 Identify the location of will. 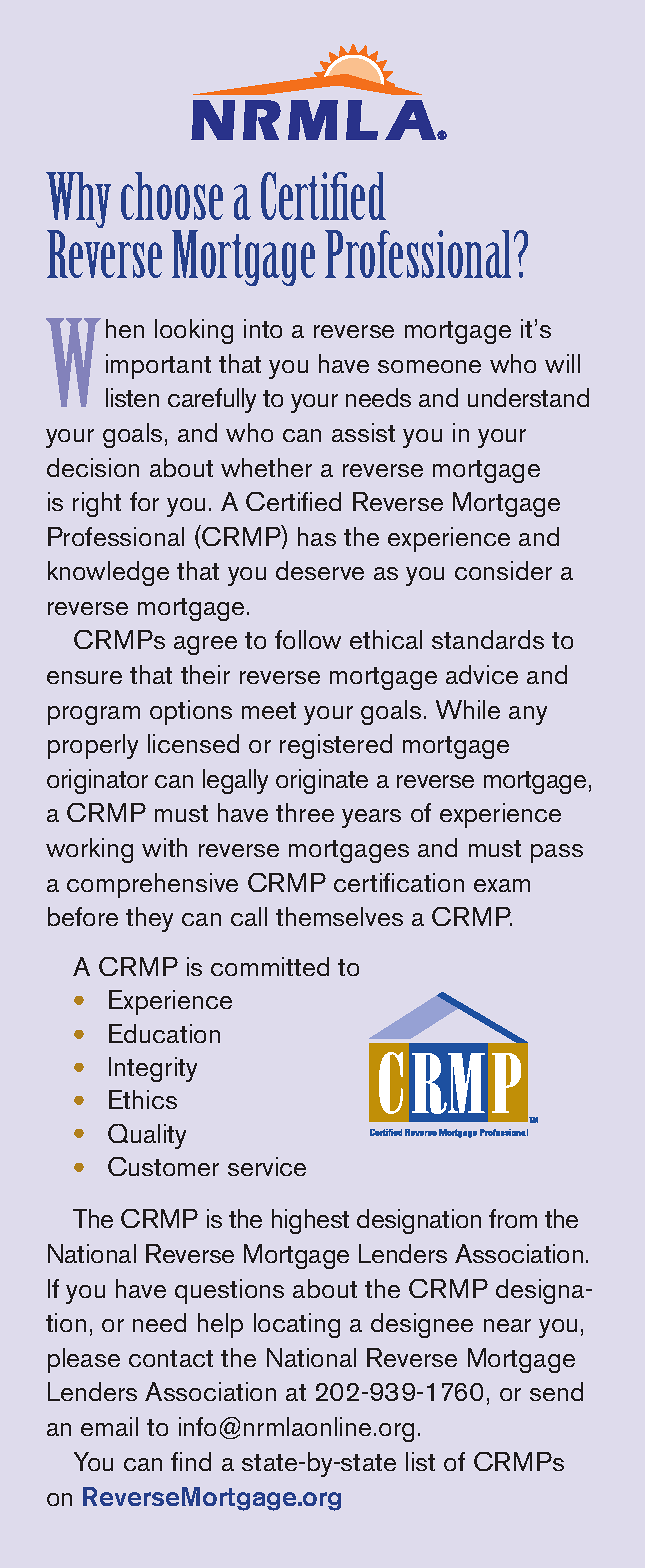
(562, 363).
